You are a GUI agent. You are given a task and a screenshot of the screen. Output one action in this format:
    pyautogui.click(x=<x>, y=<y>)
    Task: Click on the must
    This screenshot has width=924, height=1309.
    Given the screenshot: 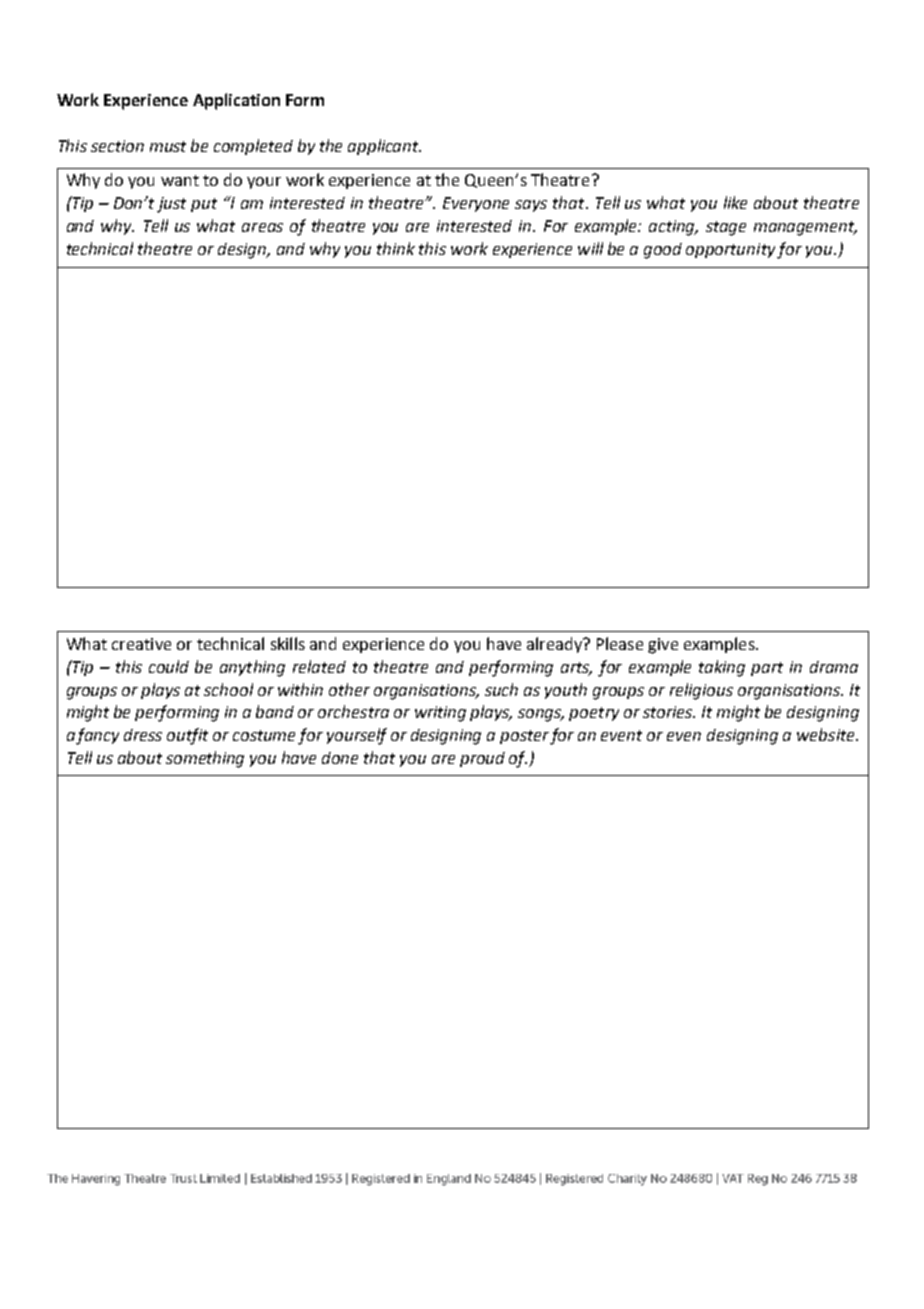 What is the action you would take?
    pyautogui.click(x=168, y=146)
